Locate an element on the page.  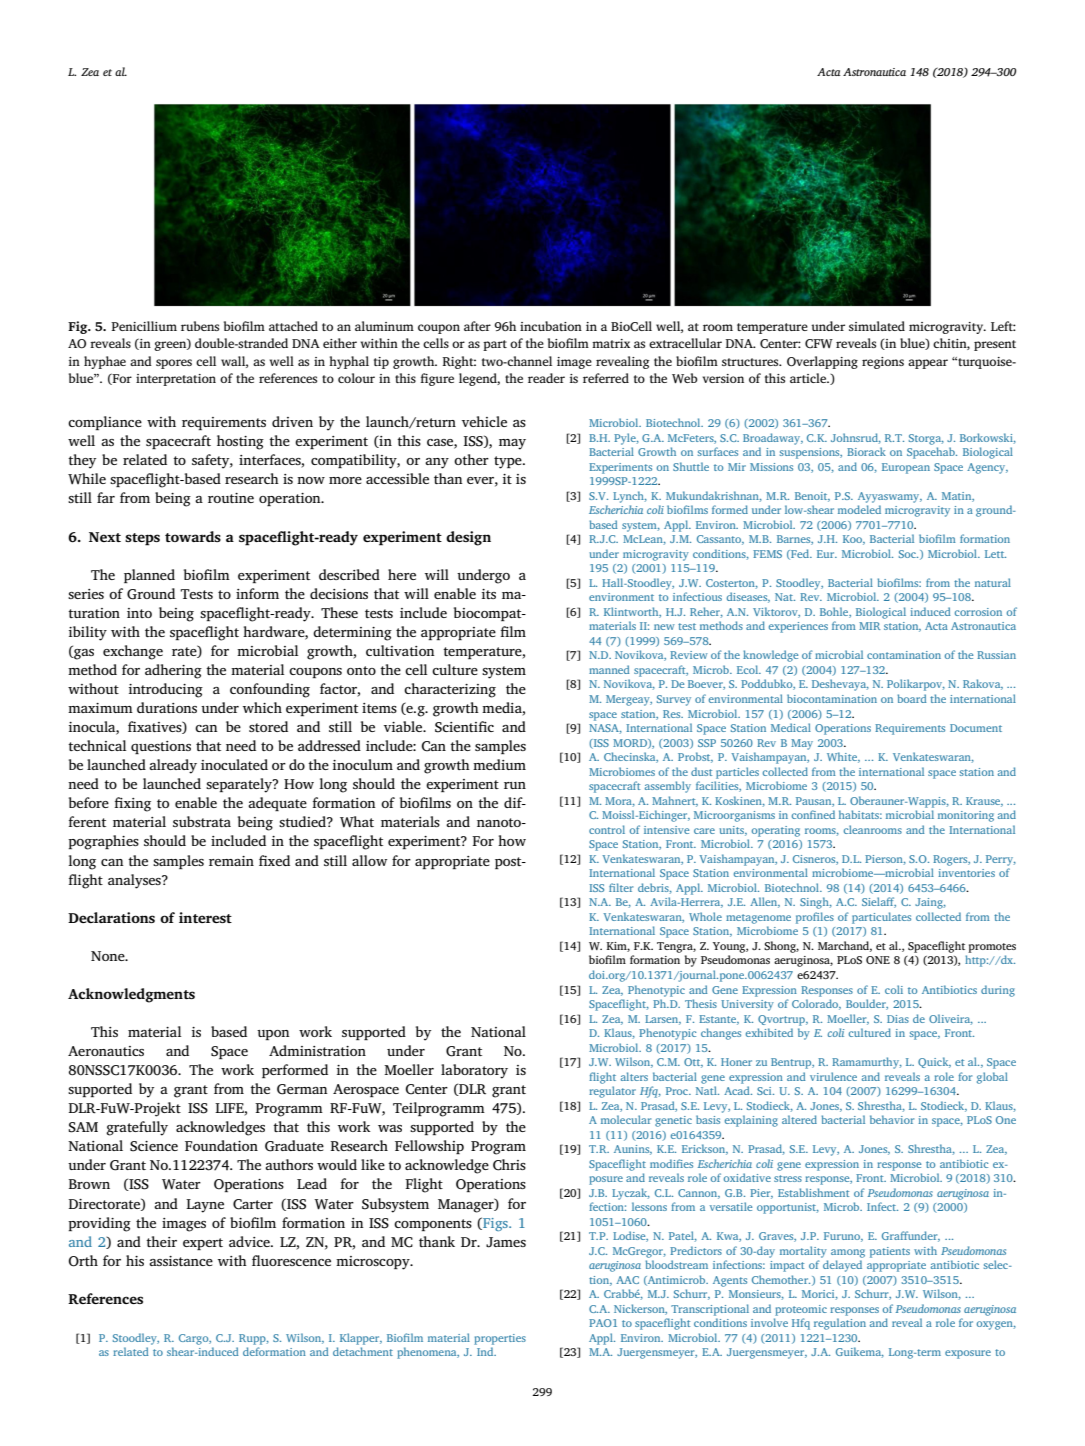
virulence is located at coordinates (833, 1076).
